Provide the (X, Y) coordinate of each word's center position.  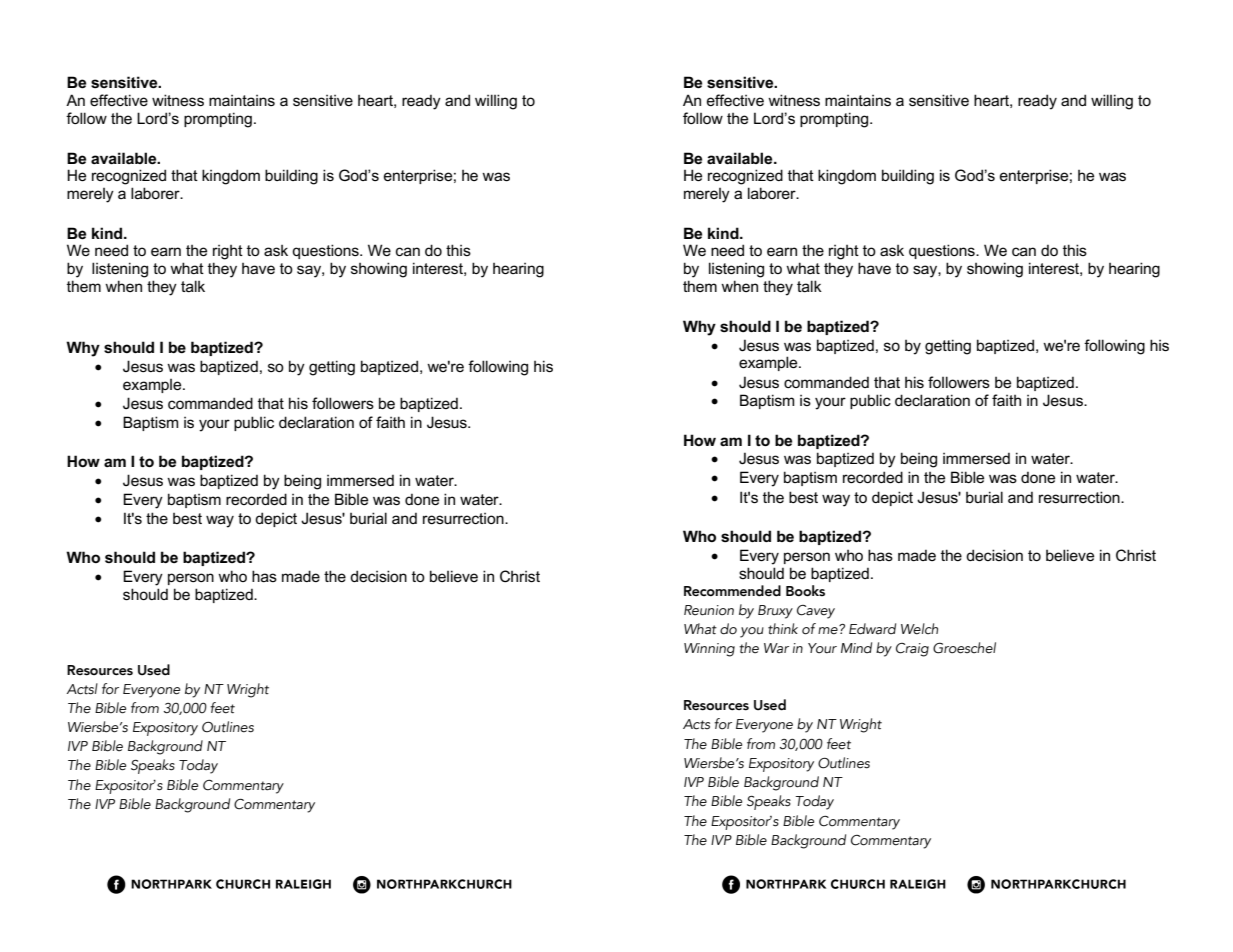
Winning (709, 650)
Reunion (709, 610)
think (783, 629)
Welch (919, 629)
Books (805, 591)
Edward (872, 629)
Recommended (732, 591)
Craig (912, 650)
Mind (856, 647)
